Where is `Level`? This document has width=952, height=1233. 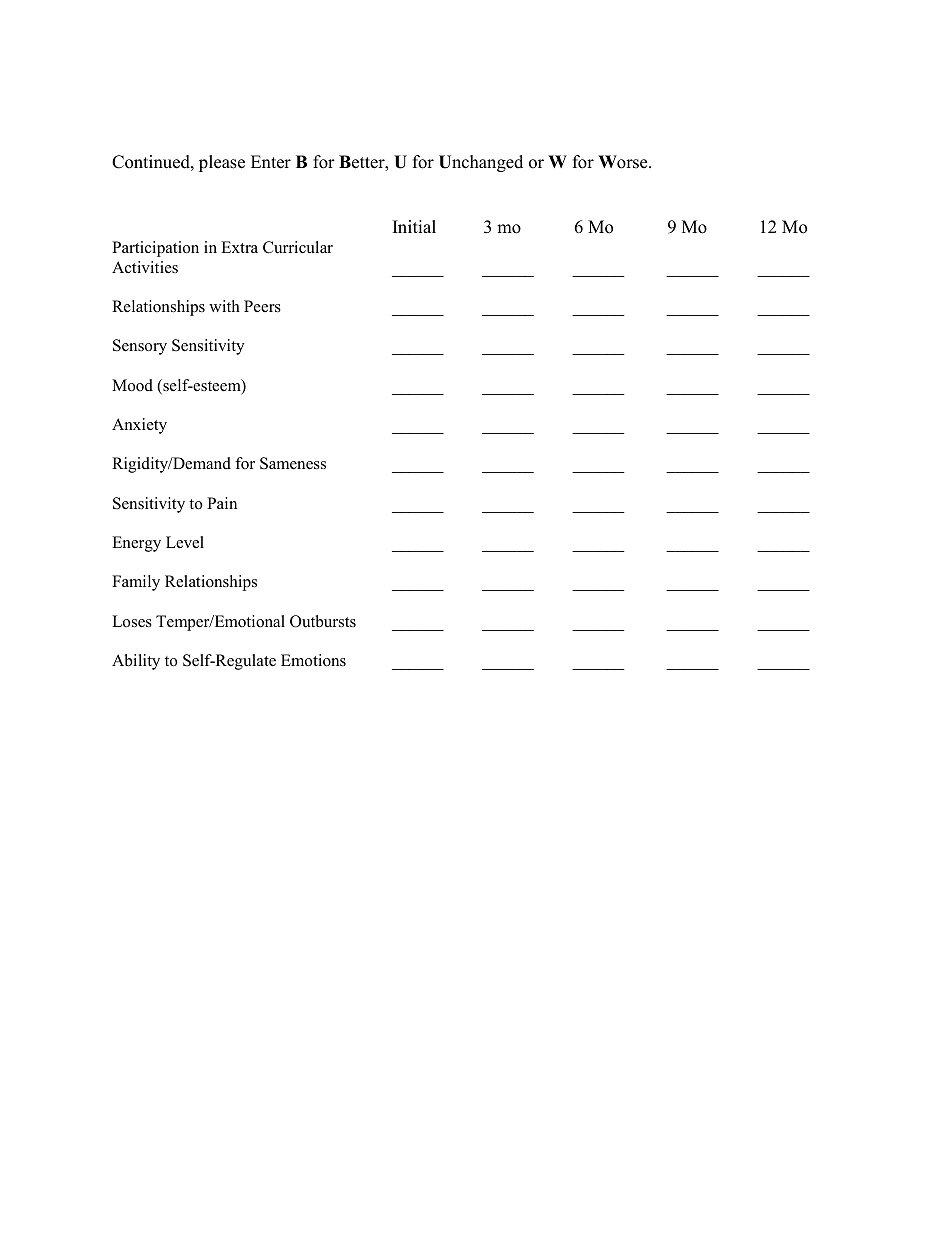 Level is located at coordinates (185, 542).
